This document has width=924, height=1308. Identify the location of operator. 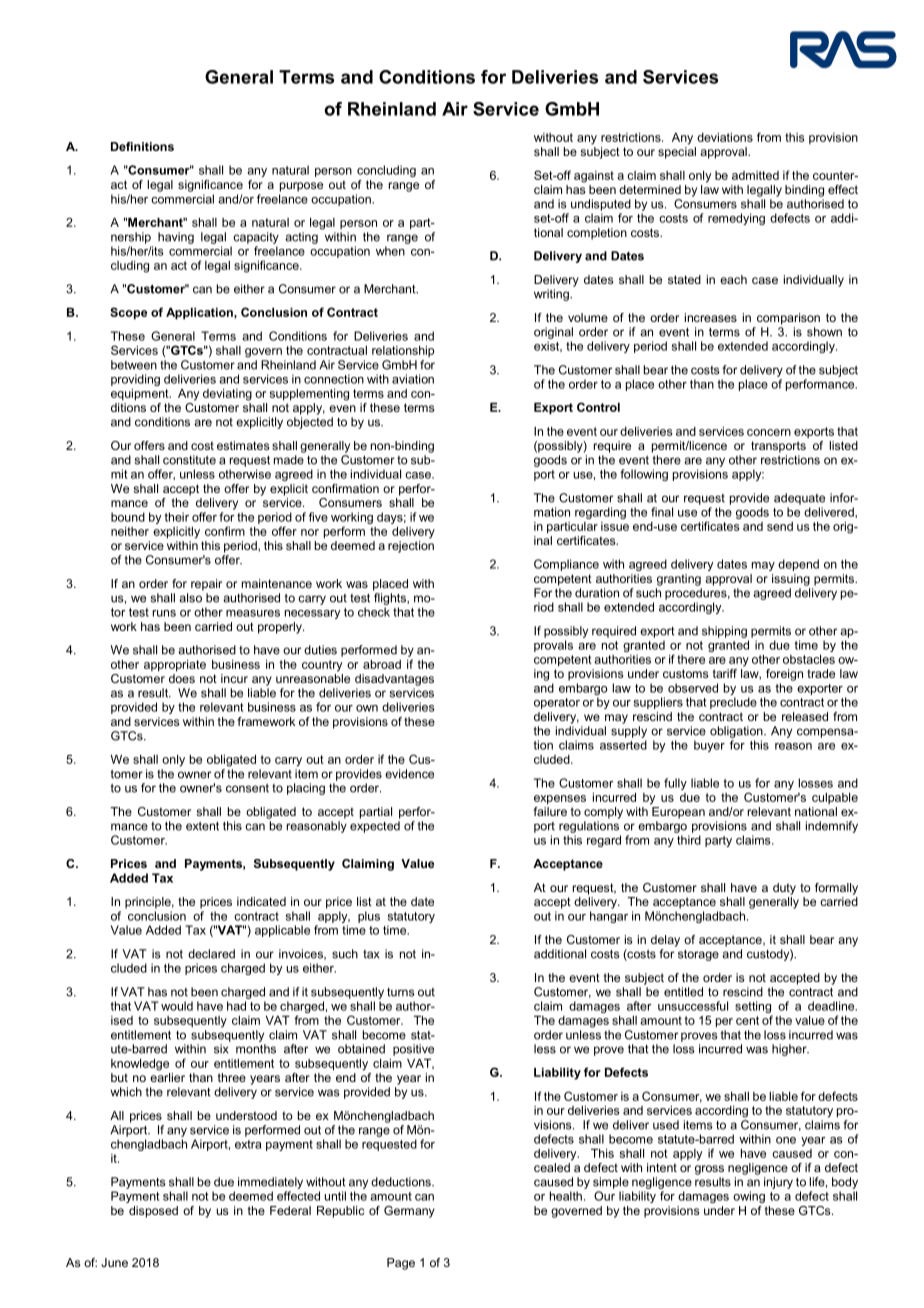
(557, 703).
